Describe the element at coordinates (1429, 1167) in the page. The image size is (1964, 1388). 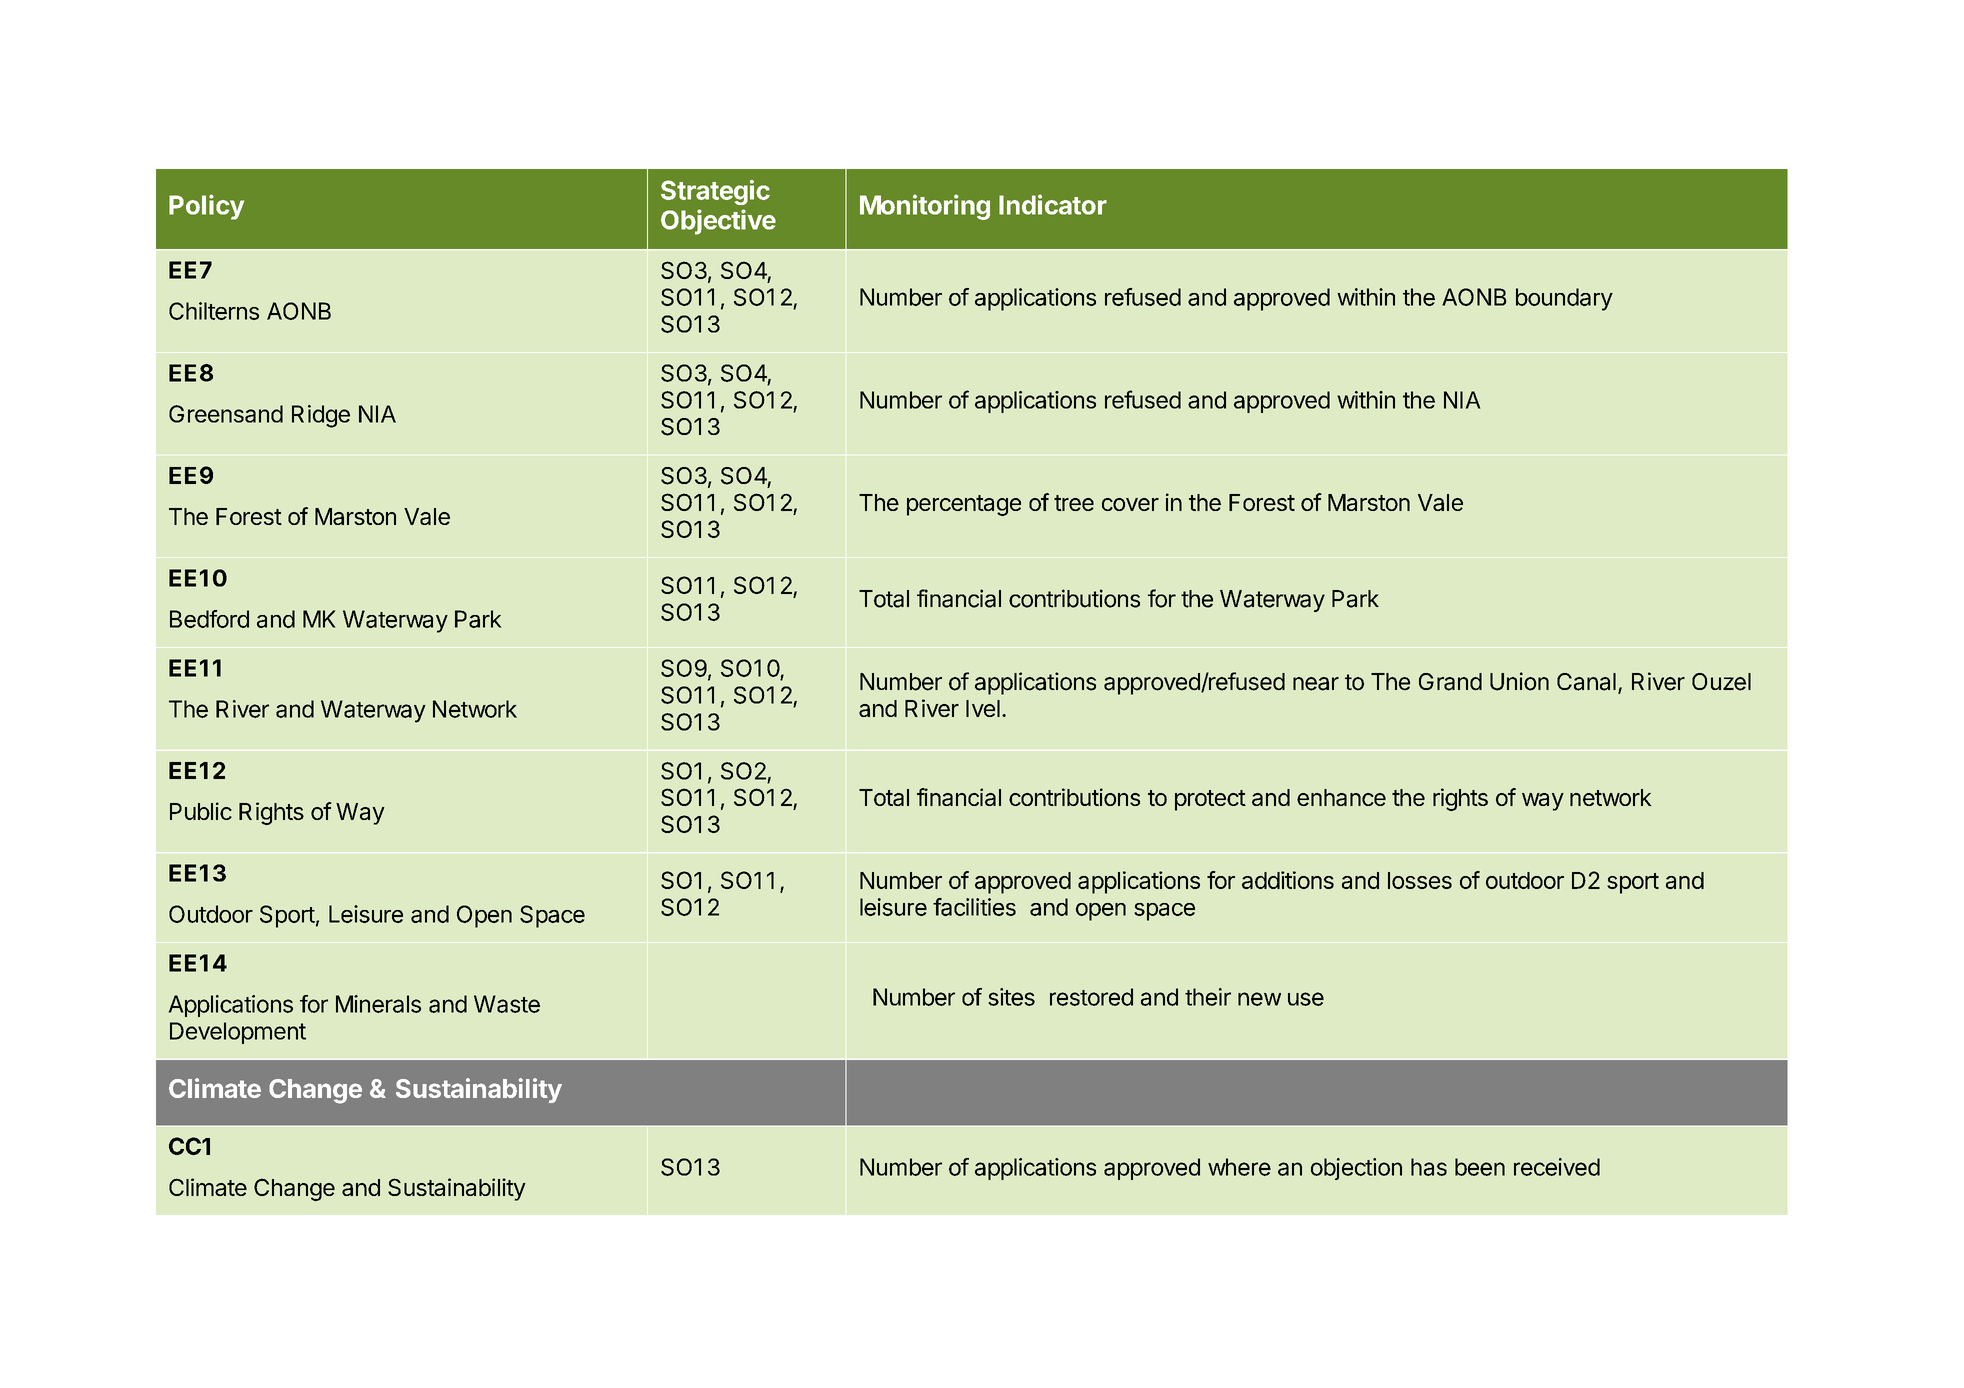
I see `has` at that location.
